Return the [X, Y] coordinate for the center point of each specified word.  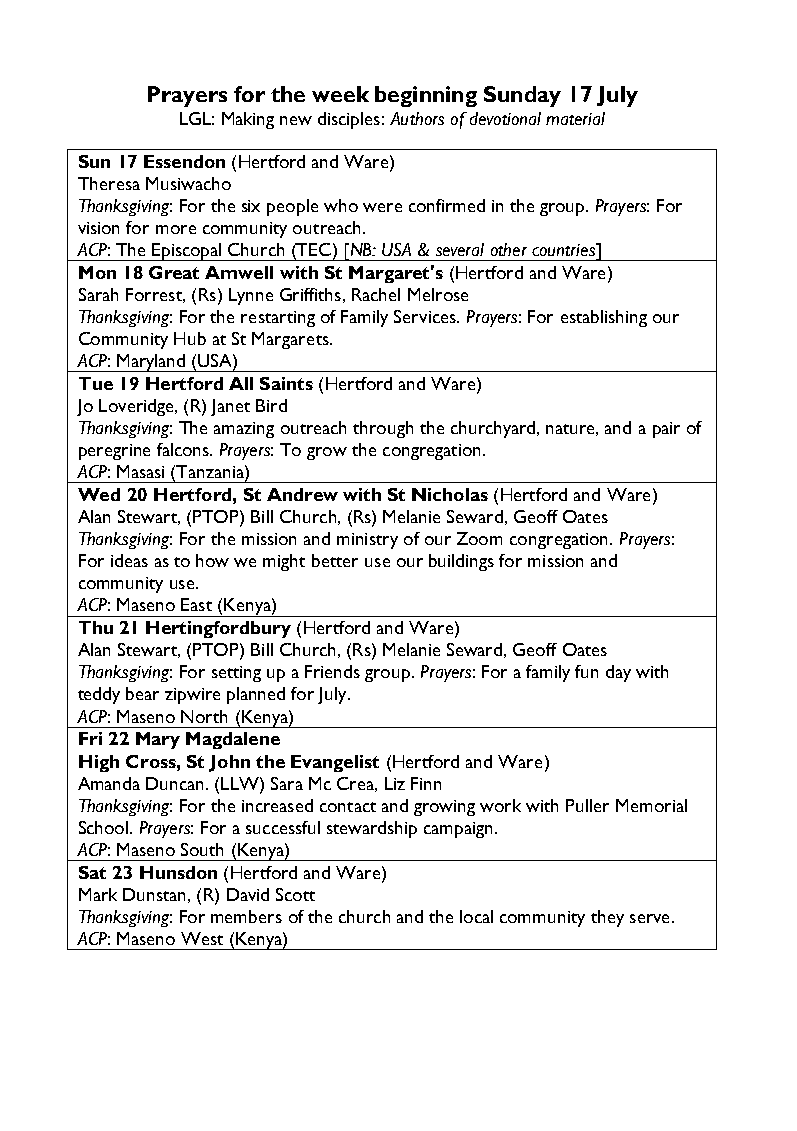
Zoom [479, 538]
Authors [417, 118]
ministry [367, 541]
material [575, 118]
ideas [129, 560]
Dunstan [154, 894]
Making [248, 120]
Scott [295, 894]
